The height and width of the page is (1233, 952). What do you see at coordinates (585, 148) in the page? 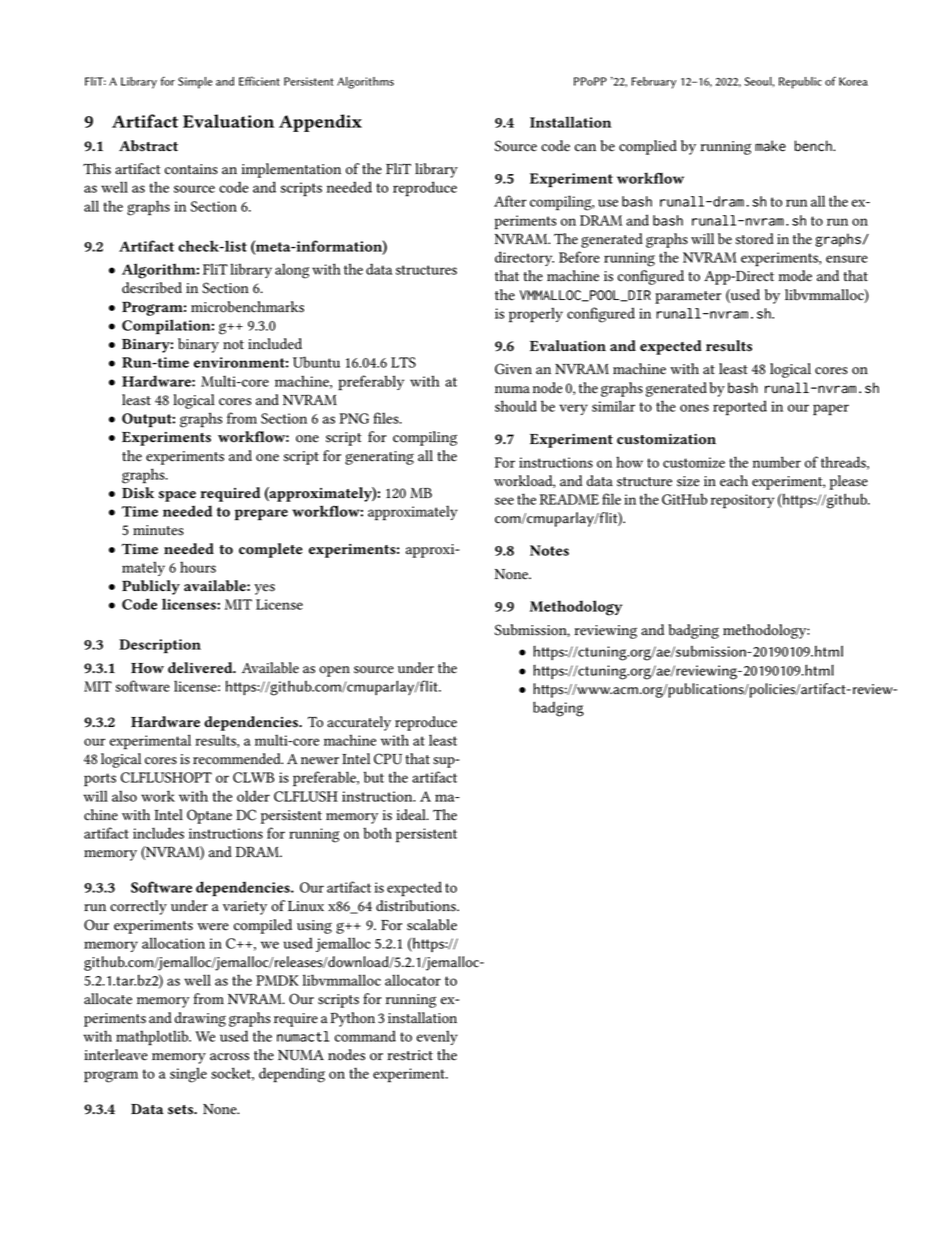
I see `can` at bounding box center [585, 148].
